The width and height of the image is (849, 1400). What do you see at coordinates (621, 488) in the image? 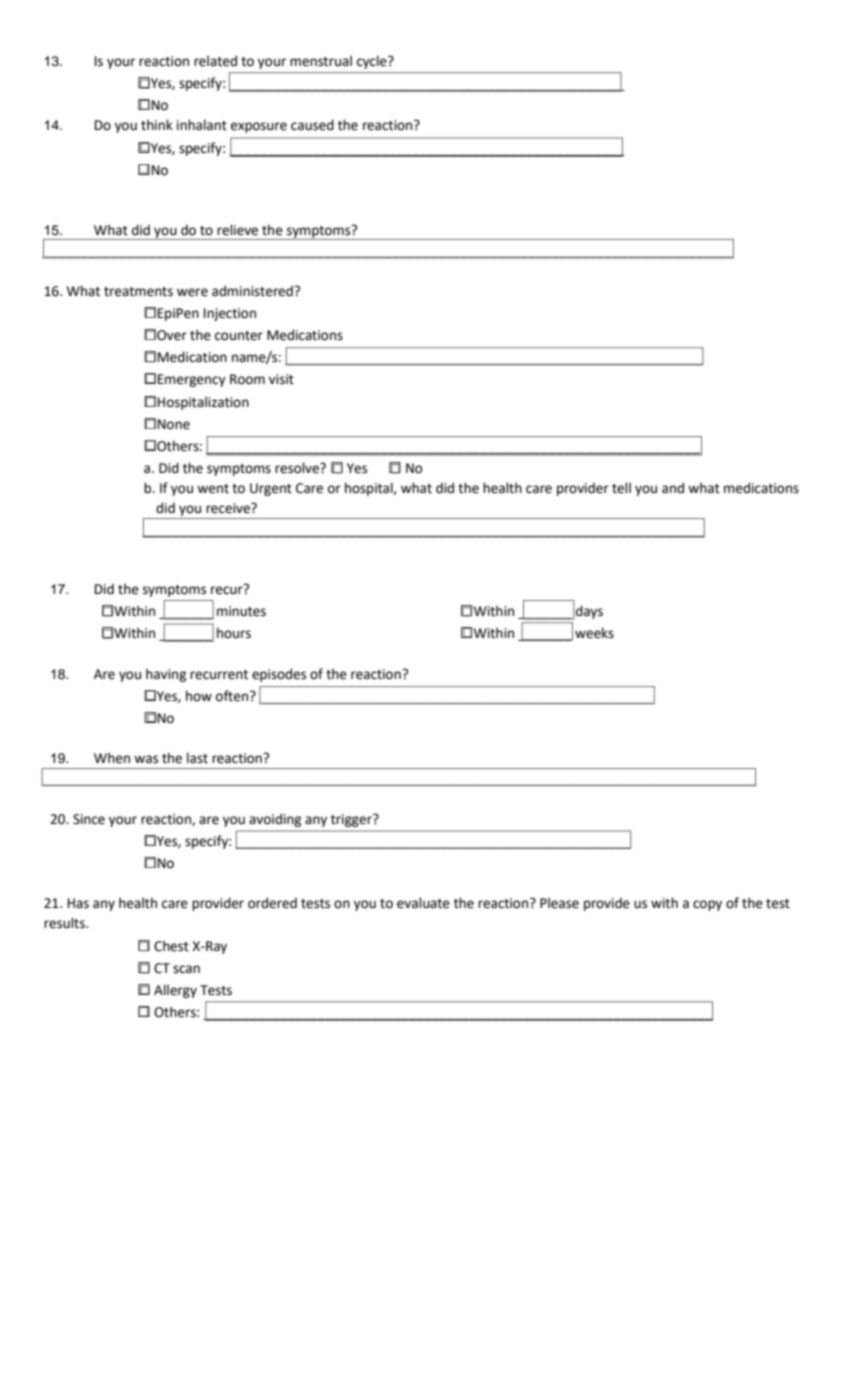
I see `tell` at bounding box center [621, 488].
